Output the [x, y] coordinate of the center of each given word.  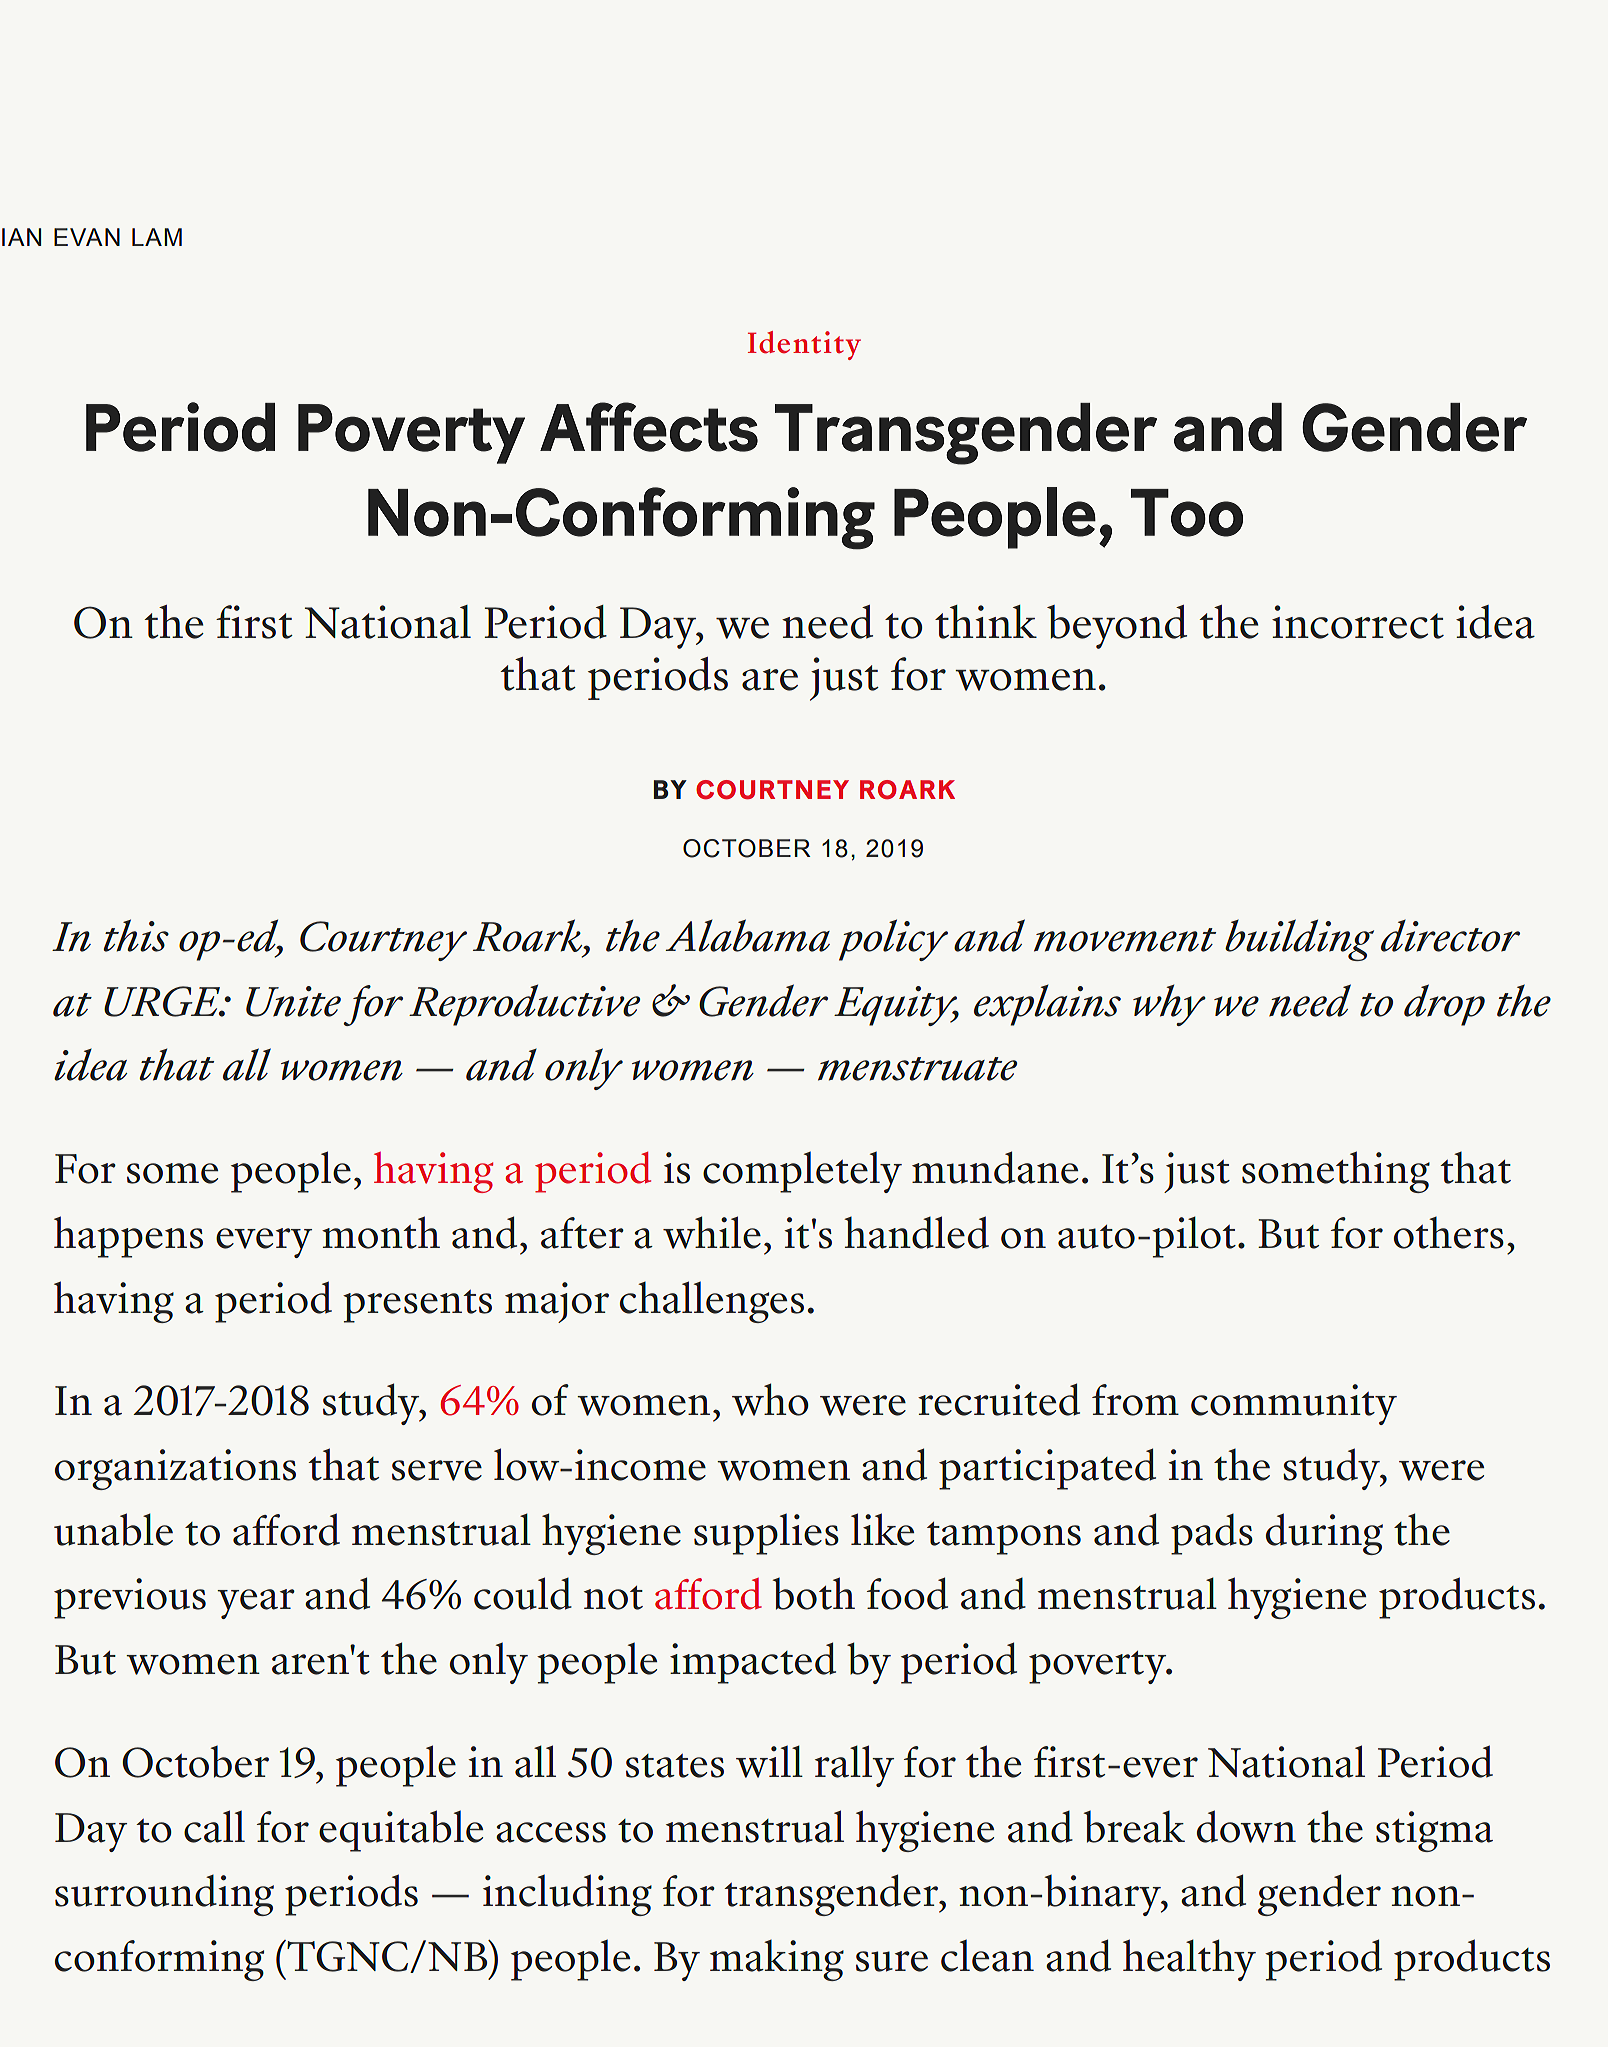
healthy [1189, 1960]
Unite [293, 1001]
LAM [157, 237]
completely [802, 1172]
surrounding [164, 1895]
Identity [804, 345]
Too [1187, 513]
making [777, 1960]
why [1169, 1005]
